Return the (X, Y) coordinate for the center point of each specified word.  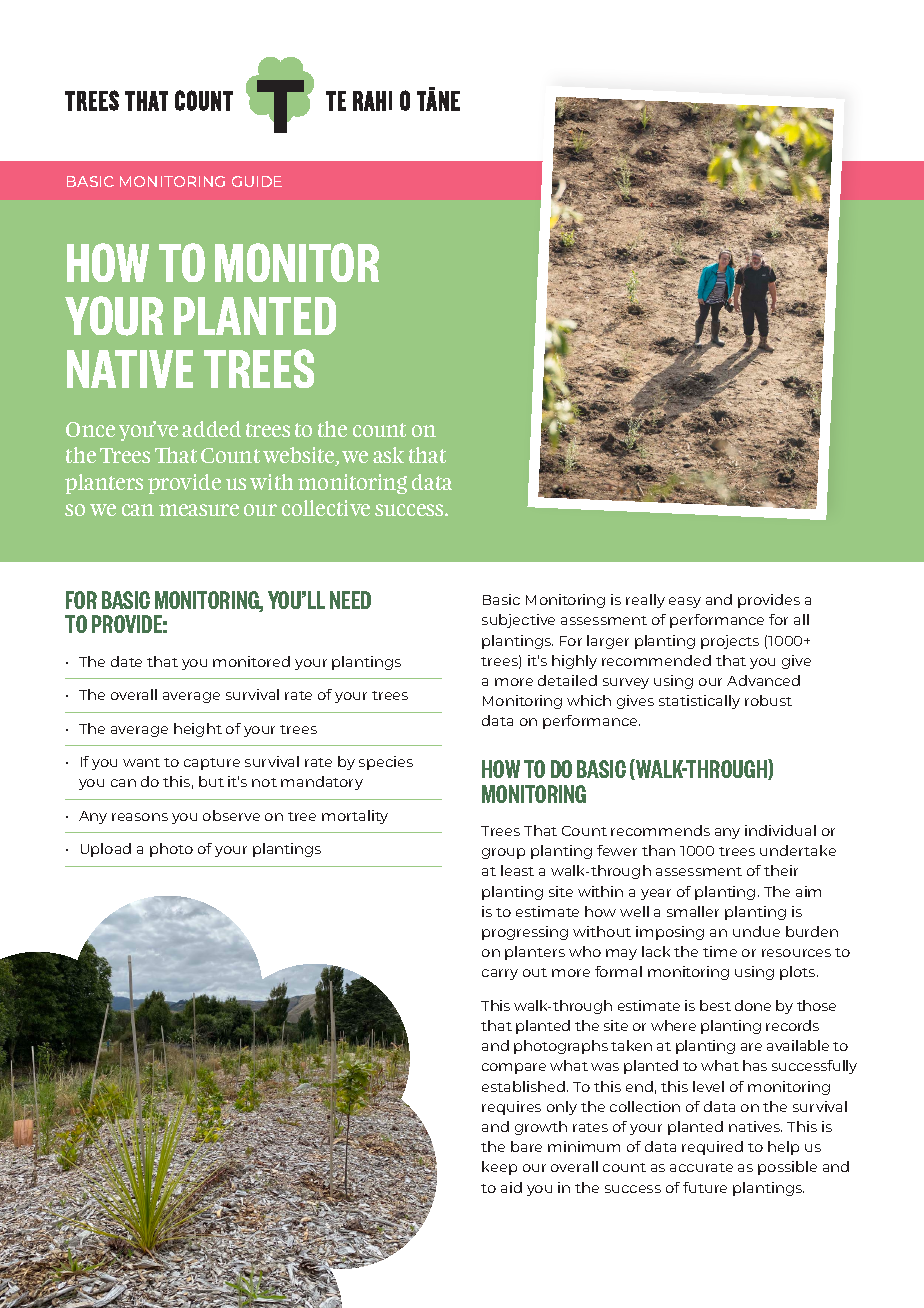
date (126, 661)
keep (499, 1168)
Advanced (763, 680)
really (645, 601)
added (211, 429)
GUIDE (257, 181)
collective (326, 508)
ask (388, 455)
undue (756, 931)
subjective (518, 621)
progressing (525, 933)
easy (685, 602)
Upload (106, 850)
